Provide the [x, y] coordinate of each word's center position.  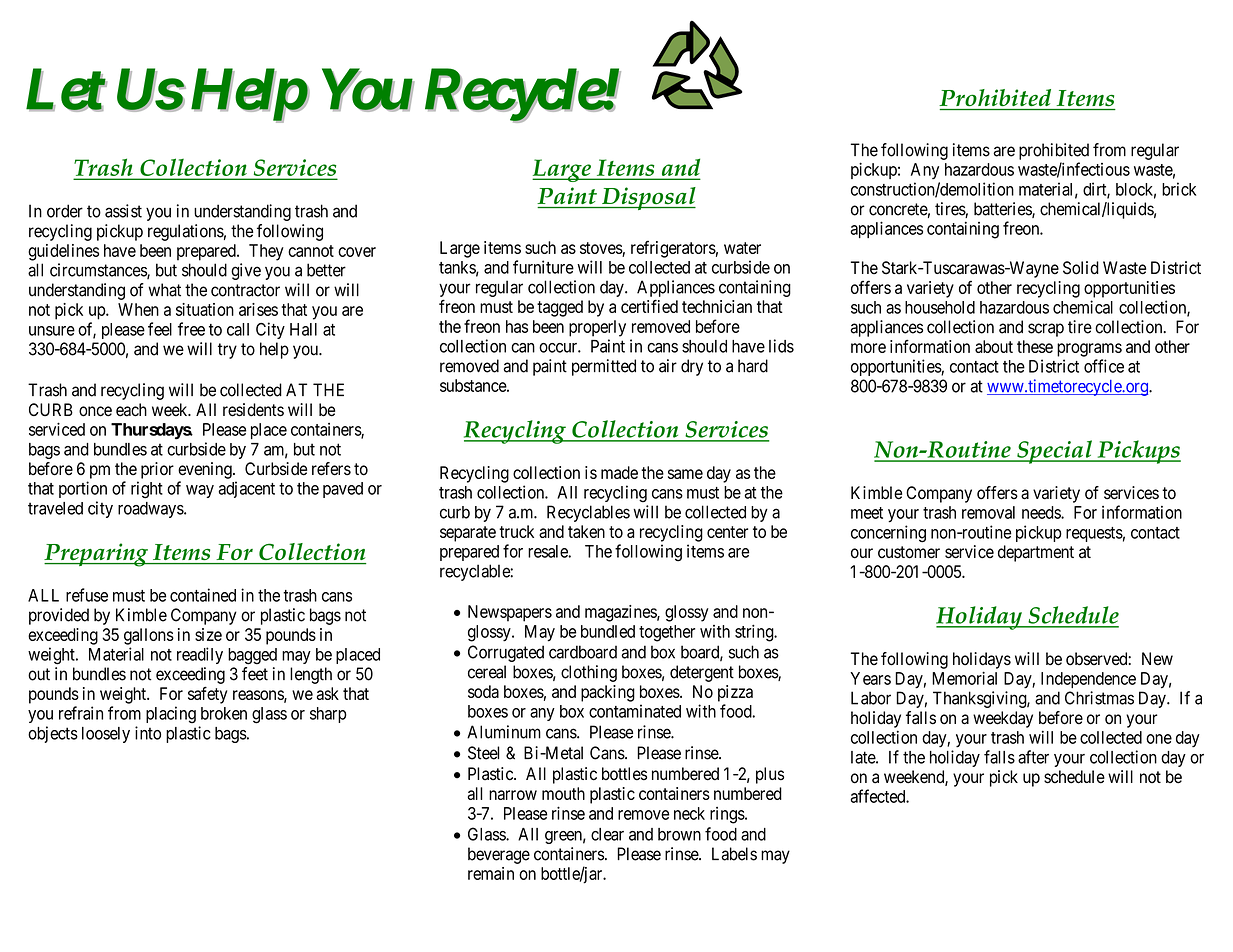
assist [123, 211]
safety [207, 695]
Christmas [1099, 698]
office [1104, 366]
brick [1179, 189]
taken [586, 531]
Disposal [648, 198]
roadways [151, 510]
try [227, 351]
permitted [604, 367]
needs [1042, 512]
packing [608, 693]
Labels [734, 854]
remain [491, 873]
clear [607, 834]
